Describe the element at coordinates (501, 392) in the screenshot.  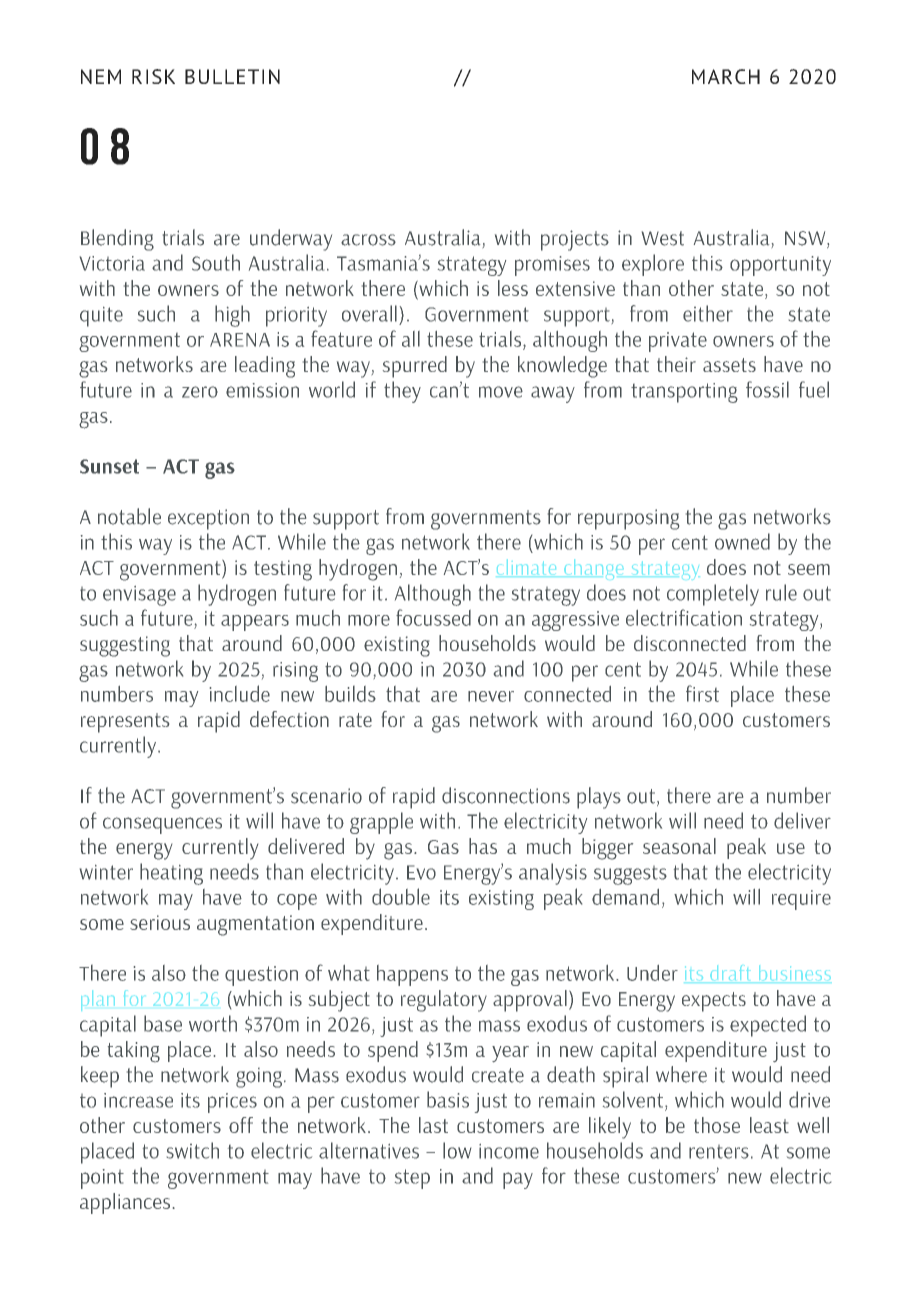
I see `move` at that location.
